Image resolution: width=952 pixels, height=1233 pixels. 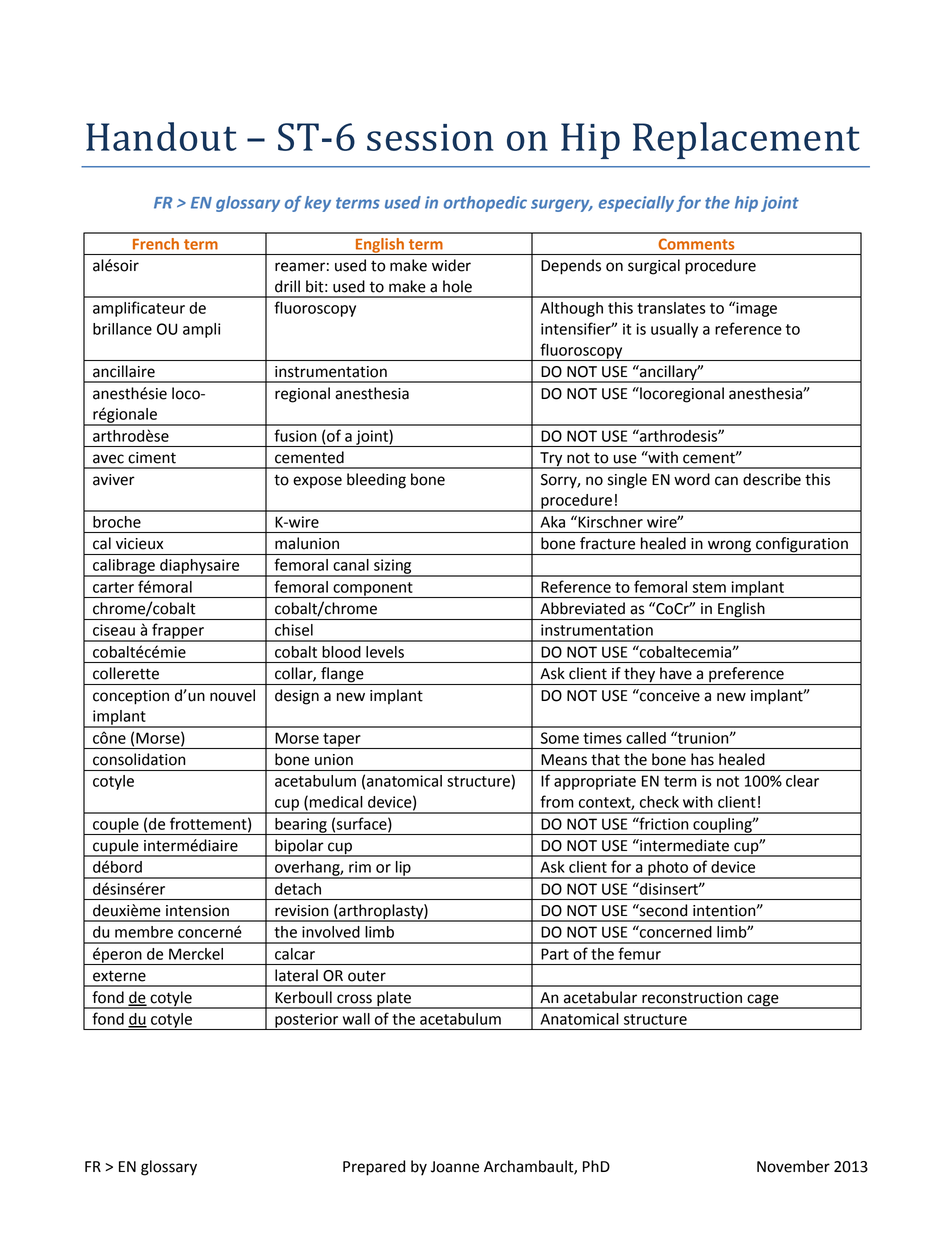 What do you see at coordinates (430, 137) in the screenshot?
I see `session` at bounding box center [430, 137].
